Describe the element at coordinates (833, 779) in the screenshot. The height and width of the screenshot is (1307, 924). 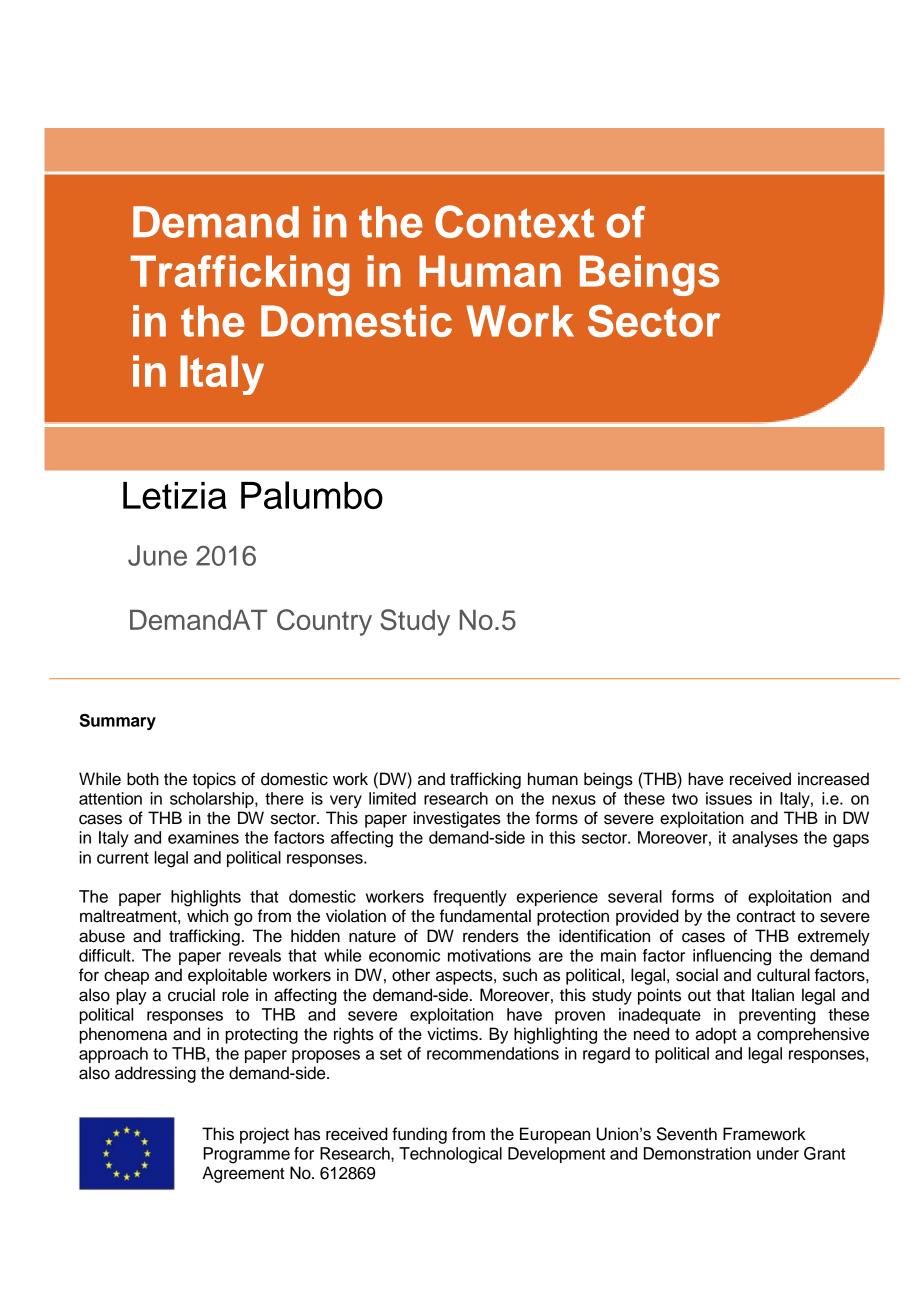
I see `increased` at that location.
